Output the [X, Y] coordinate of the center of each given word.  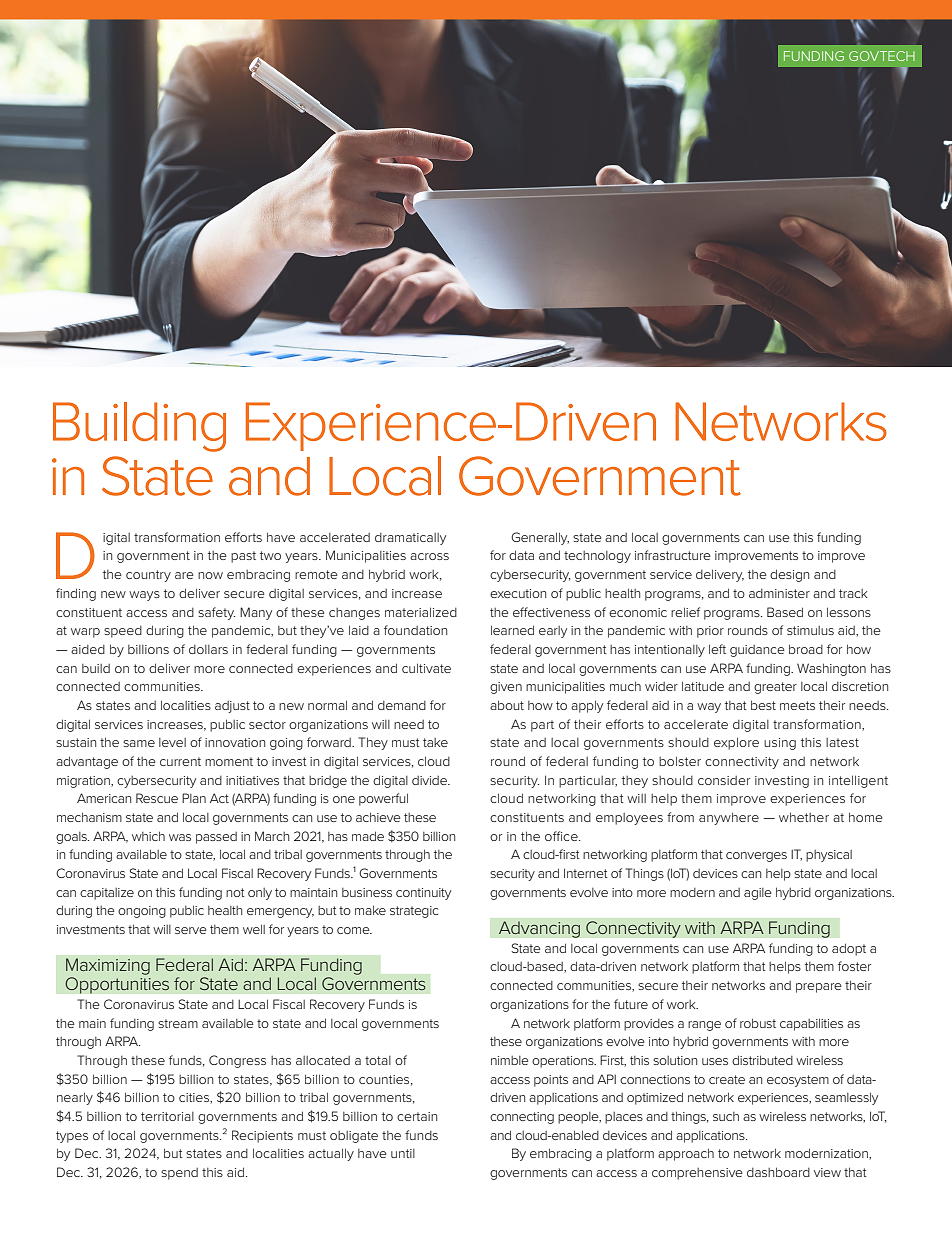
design [789, 575]
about [507, 705]
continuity [423, 894]
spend [179, 1174]
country [148, 576]
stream [178, 1023]
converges [756, 857]
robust [758, 1023]
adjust [232, 707]
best [763, 705]
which [148, 836]
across [429, 556]
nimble [510, 1060]
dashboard [778, 1172]
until [403, 1153]
